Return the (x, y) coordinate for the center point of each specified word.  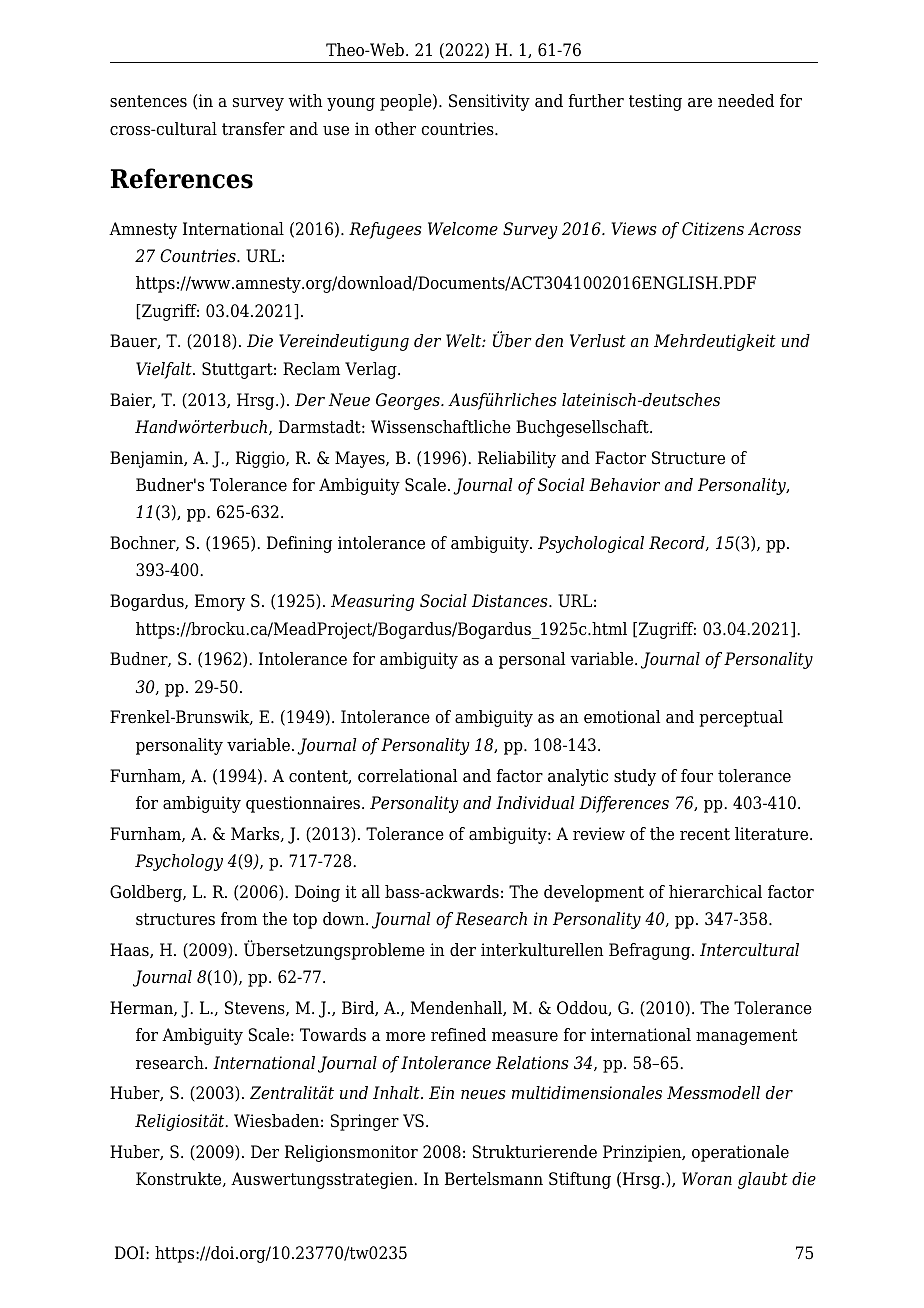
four (697, 776)
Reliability (517, 459)
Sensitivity (489, 102)
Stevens (256, 1008)
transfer (253, 129)
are (700, 103)
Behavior (624, 485)
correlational (407, 776)
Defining (299, 544)
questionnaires (304, 804)
